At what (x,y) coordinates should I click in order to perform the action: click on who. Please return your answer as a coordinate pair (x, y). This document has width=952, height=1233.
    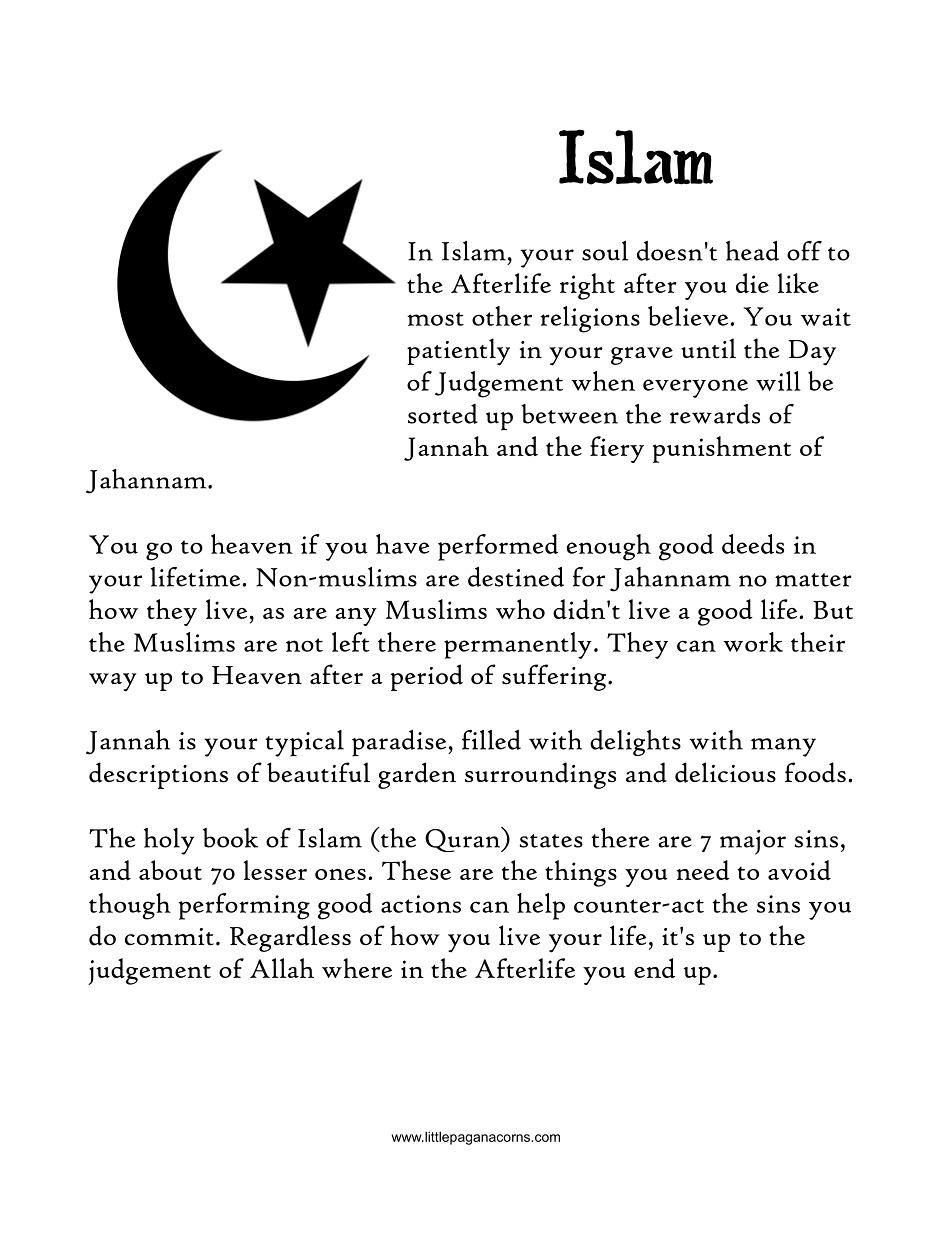
    Looking at the image, I should click on (520, 609).
